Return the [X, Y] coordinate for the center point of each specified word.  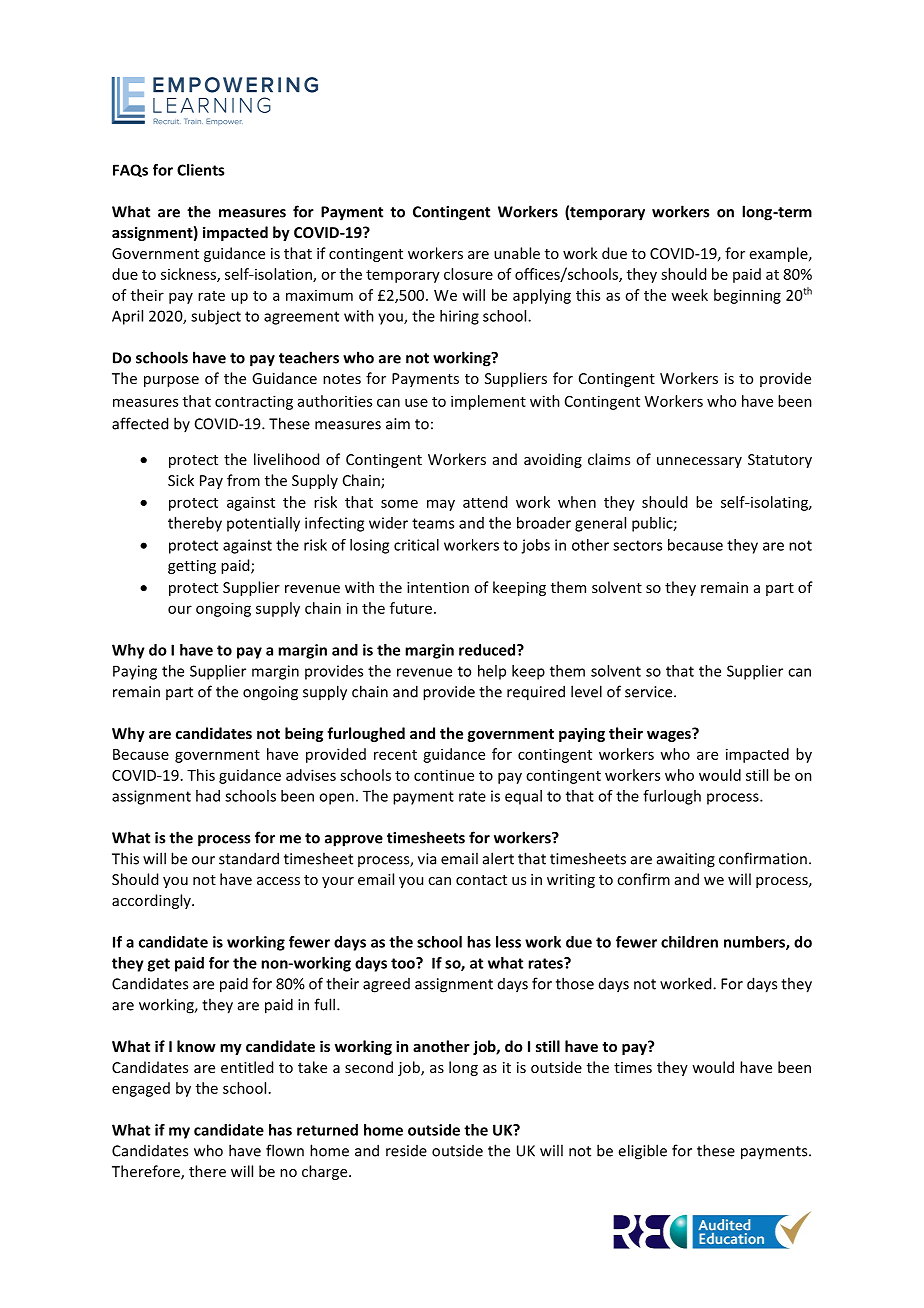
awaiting [686, 860]
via [427, 859]
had [208, 796]
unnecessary [699, 462]
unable [517, 253]
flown [285, 1150]
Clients [200, 170]
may [441, 505]
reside [406, 1151]
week [689, 295]
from [243, 480]
